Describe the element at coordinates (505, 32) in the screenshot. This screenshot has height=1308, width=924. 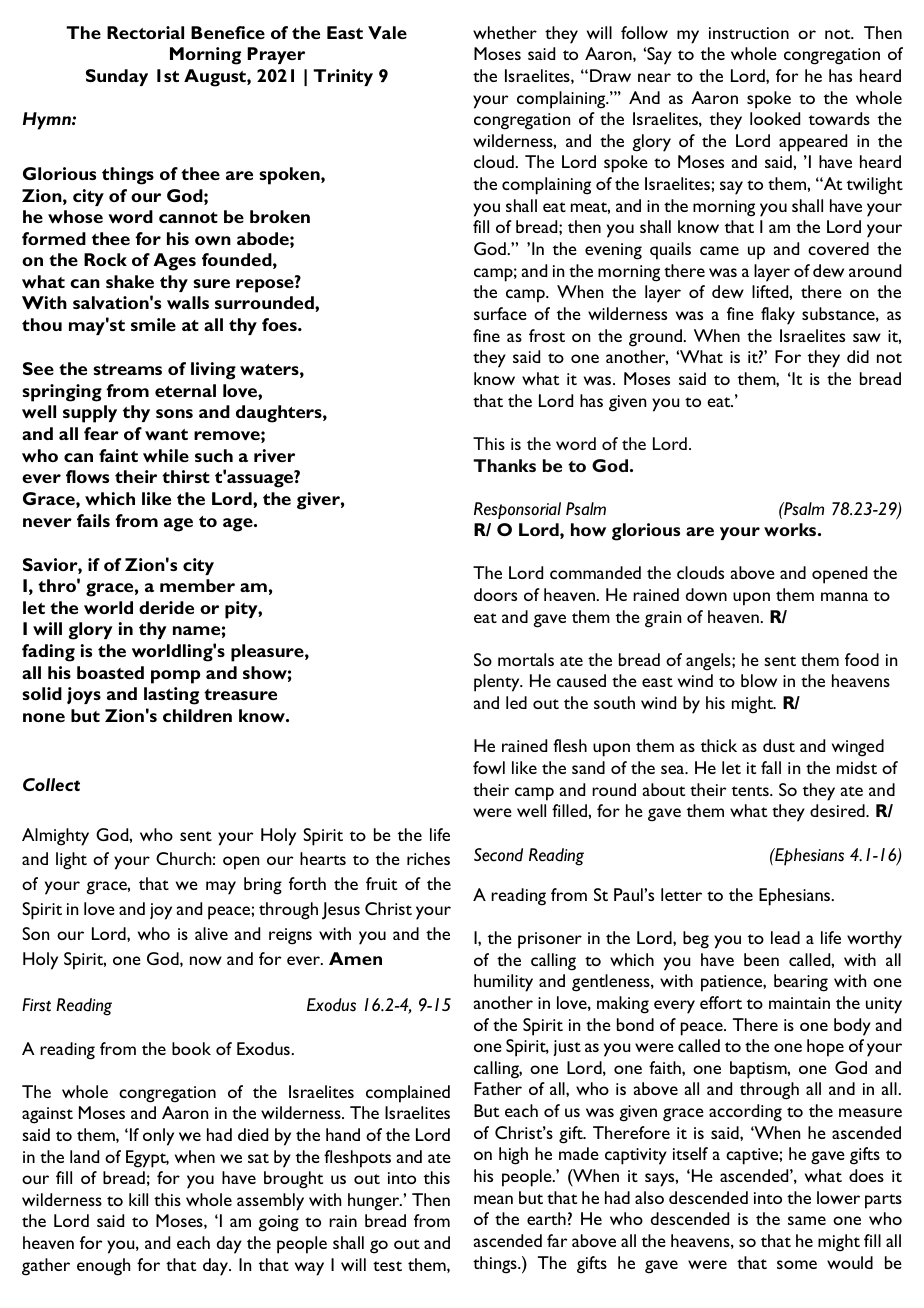
I see `whether` at that location.
